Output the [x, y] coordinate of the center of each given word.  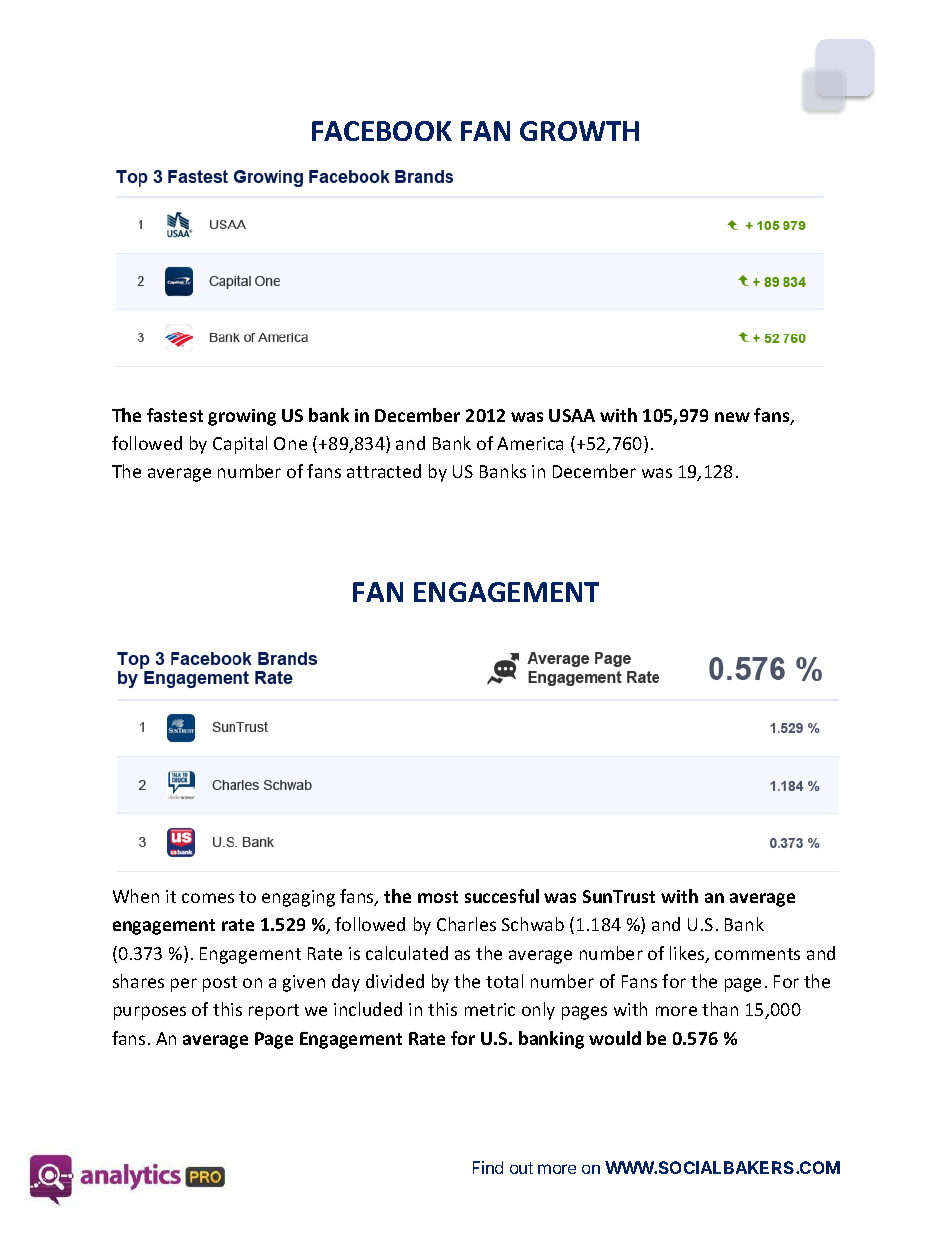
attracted [384, 471]
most [438, 897]
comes [208, 898]
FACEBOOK [382, 131]
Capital [240, 445]
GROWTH [579, 131]
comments [757, 954]
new [732, 417]
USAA [572, 415]
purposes [150, 1013]
